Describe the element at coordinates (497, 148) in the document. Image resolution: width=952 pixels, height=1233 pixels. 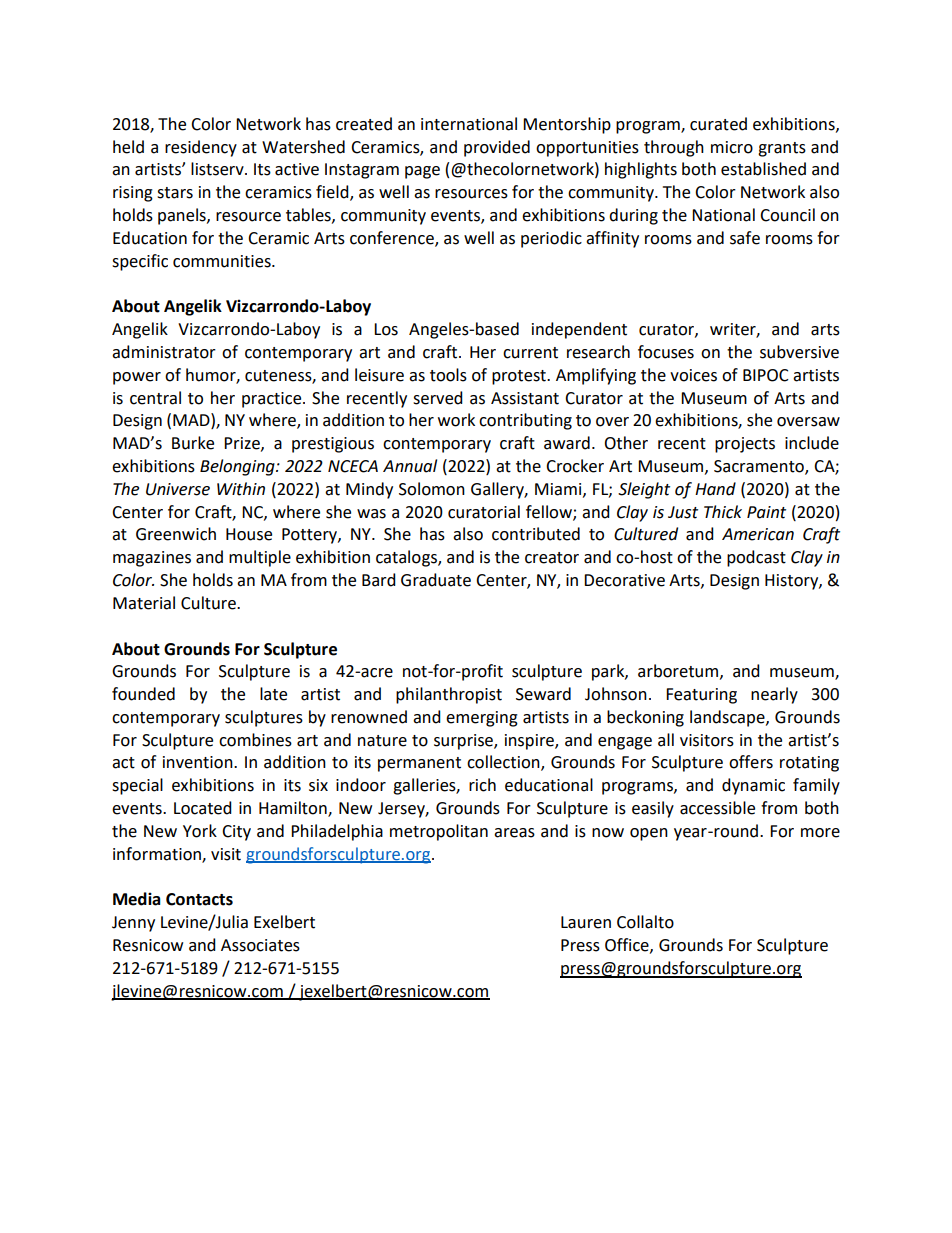
I see `provided` at that location.
